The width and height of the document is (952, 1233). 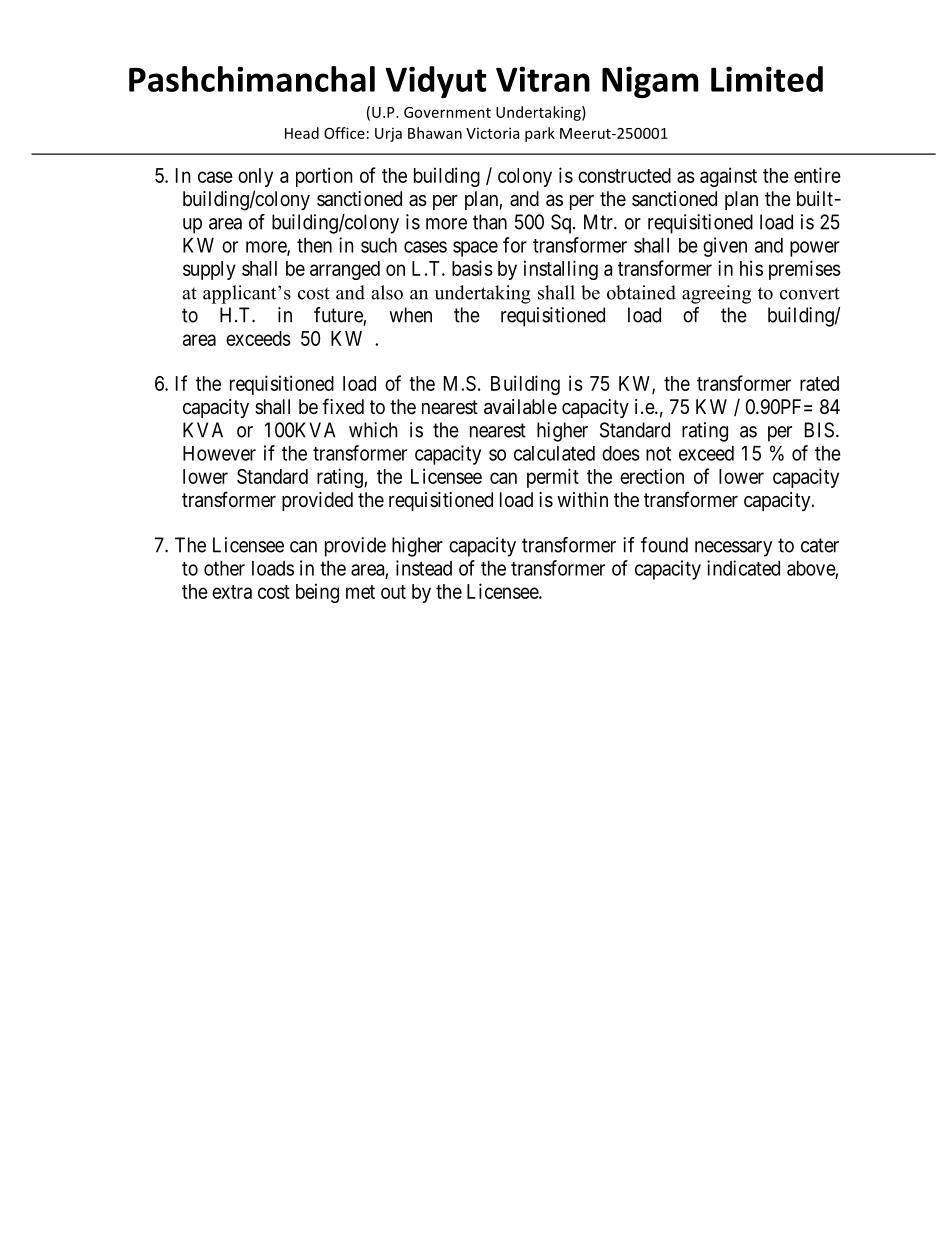 What do you see at coordinates (317, 593) in the document?
I see `being` at bounding box center [317, 593].
